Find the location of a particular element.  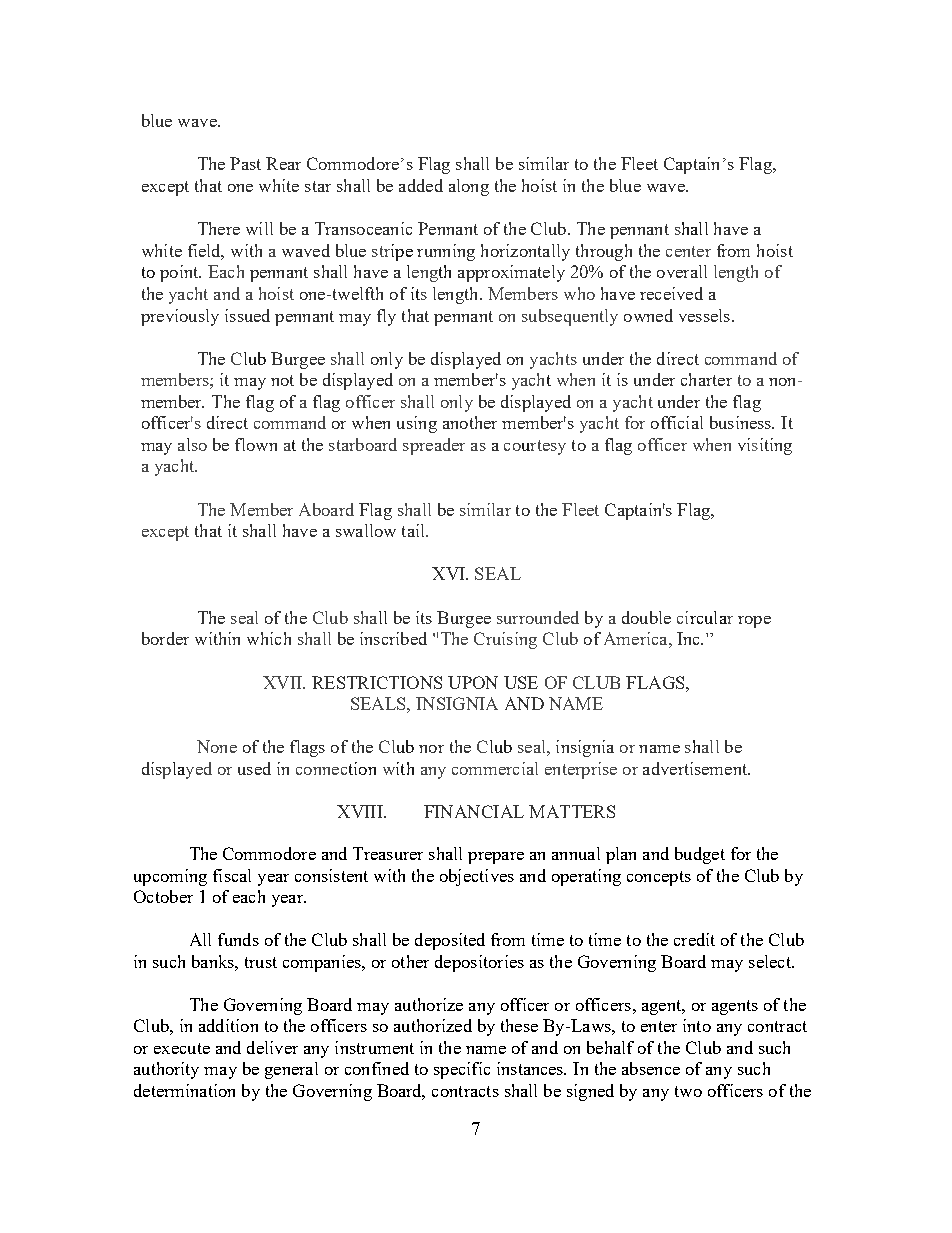

spreader is located at coordinates (434, 446).
